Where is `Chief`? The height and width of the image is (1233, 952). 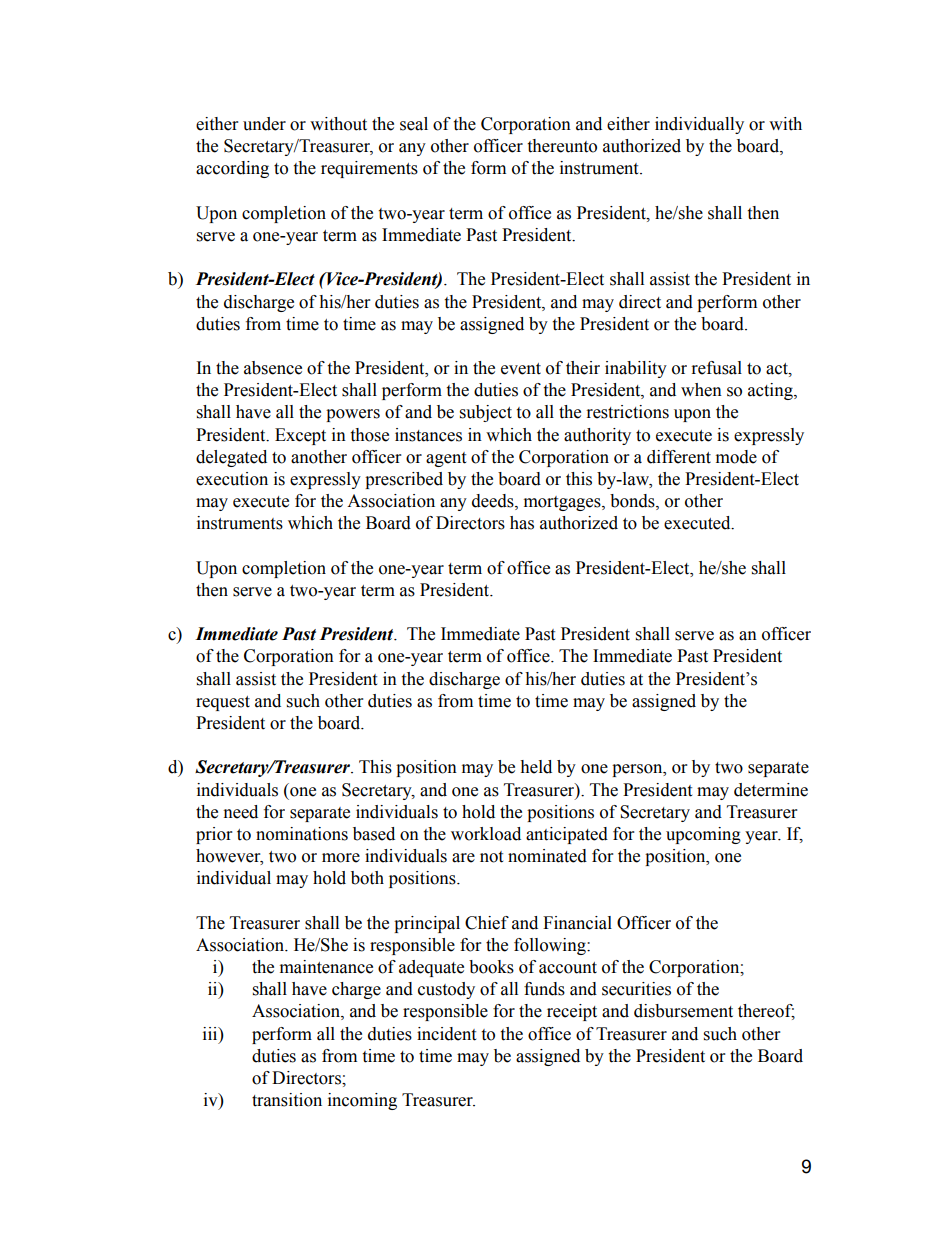
Chief is located at coordinates (487, 923).
